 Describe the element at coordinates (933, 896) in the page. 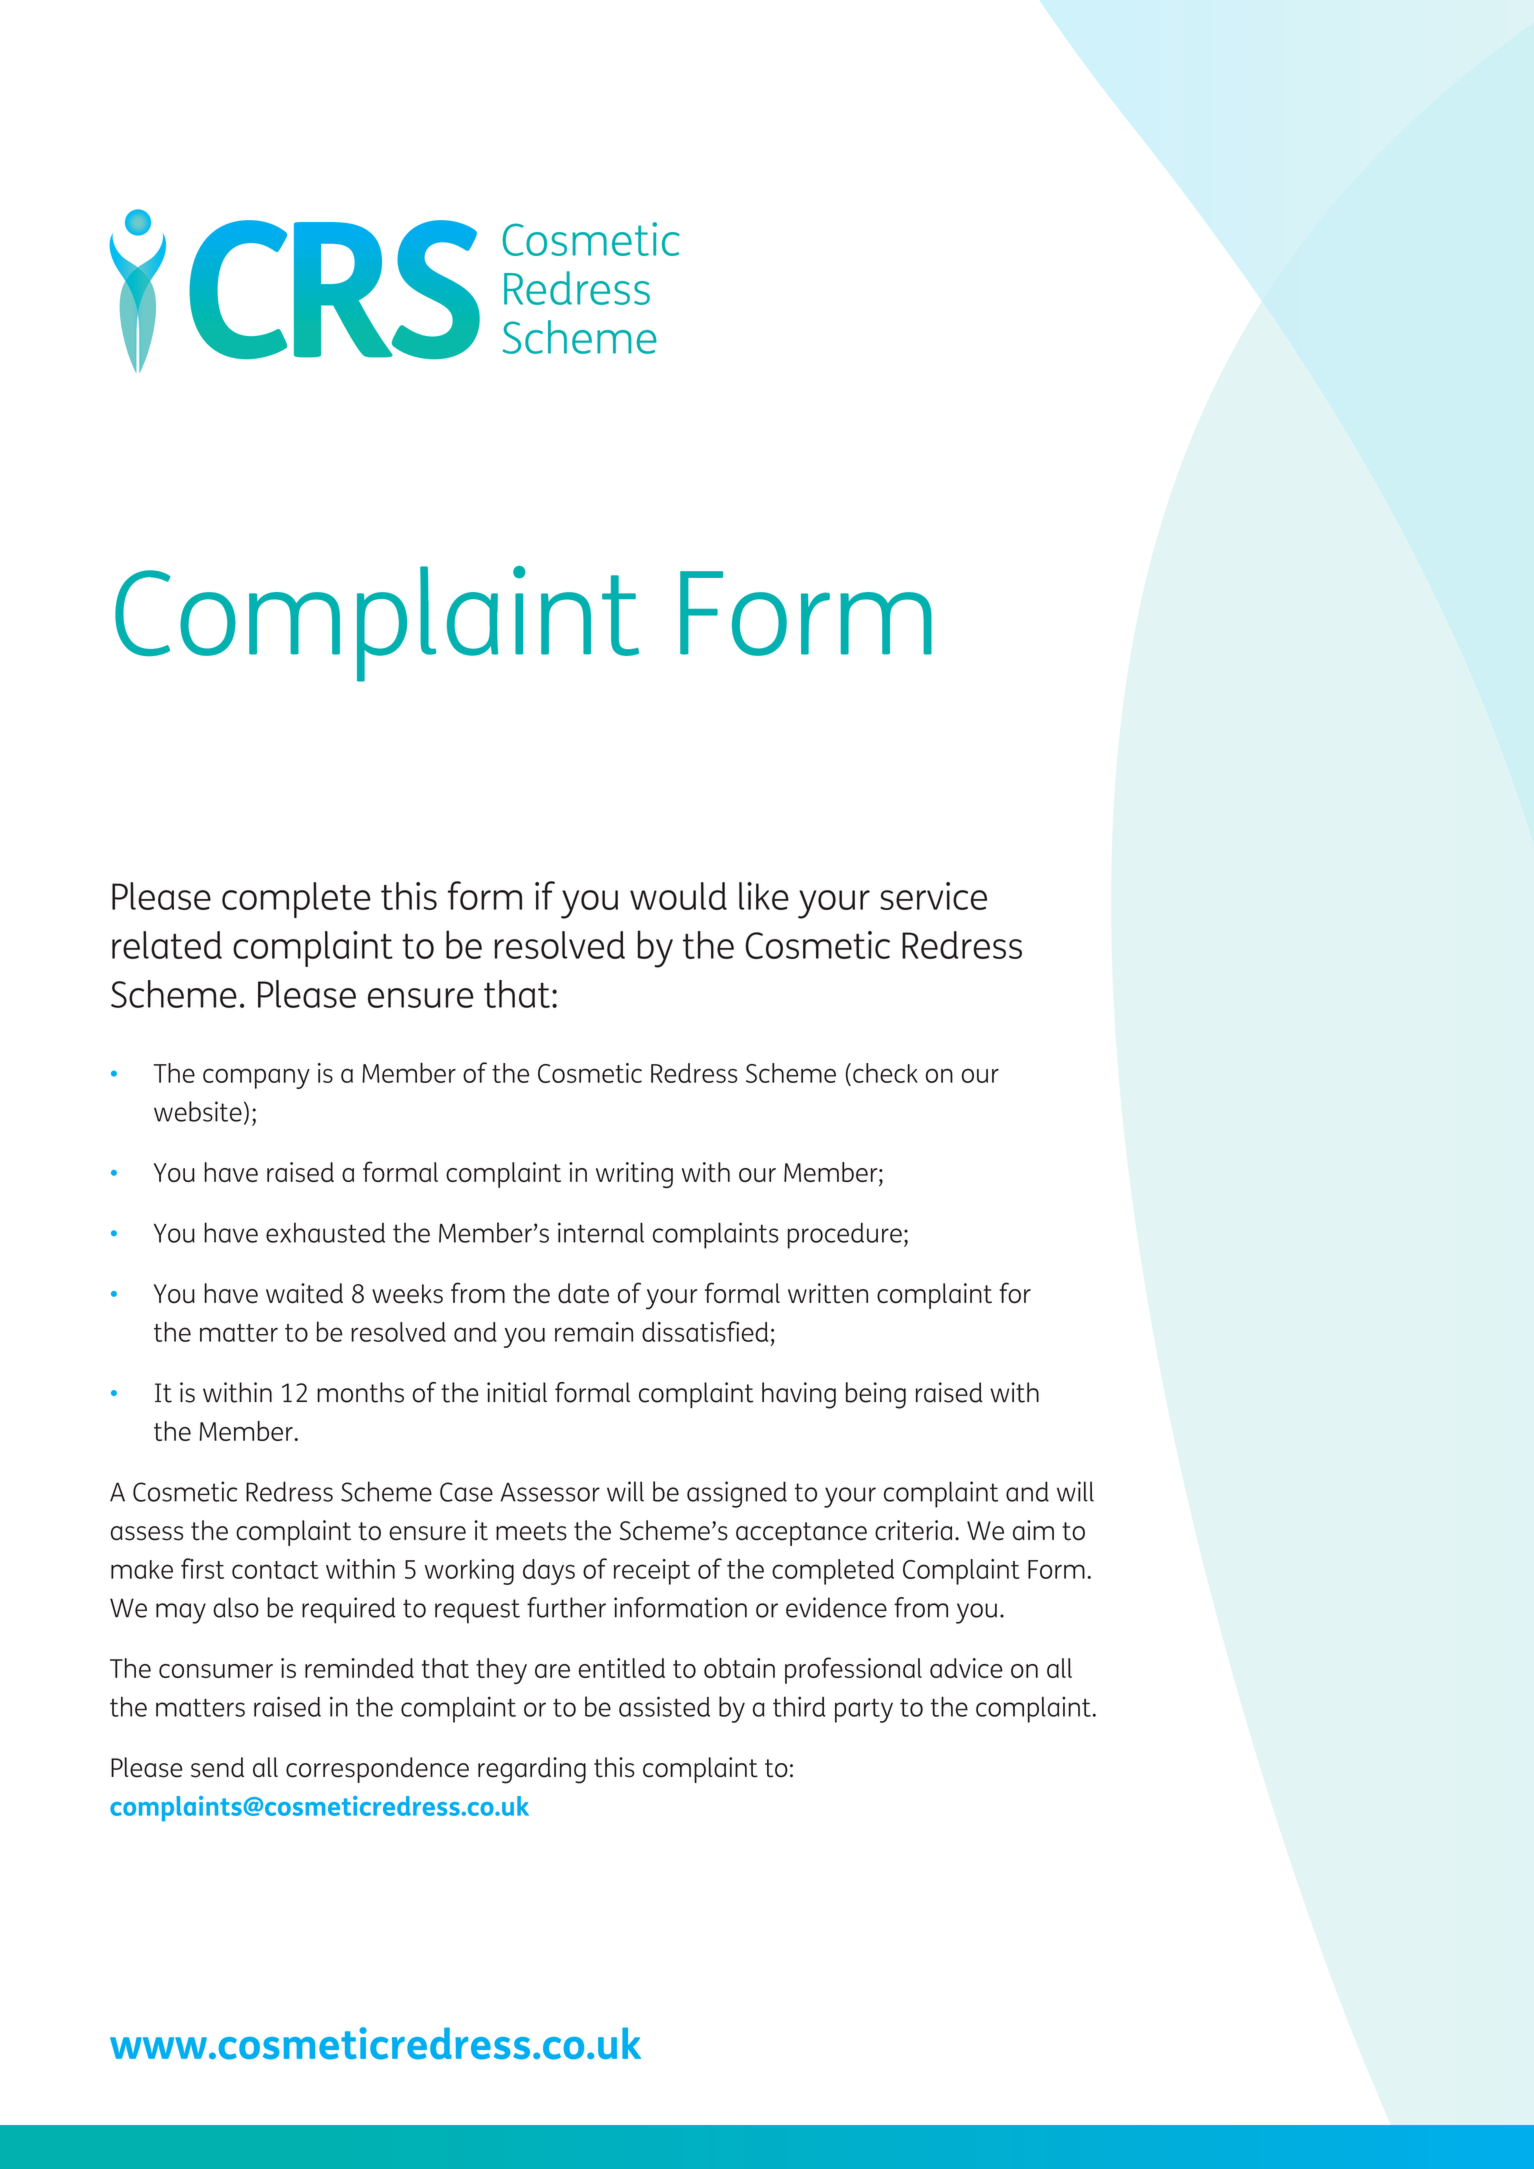

I see `service` at that location.
